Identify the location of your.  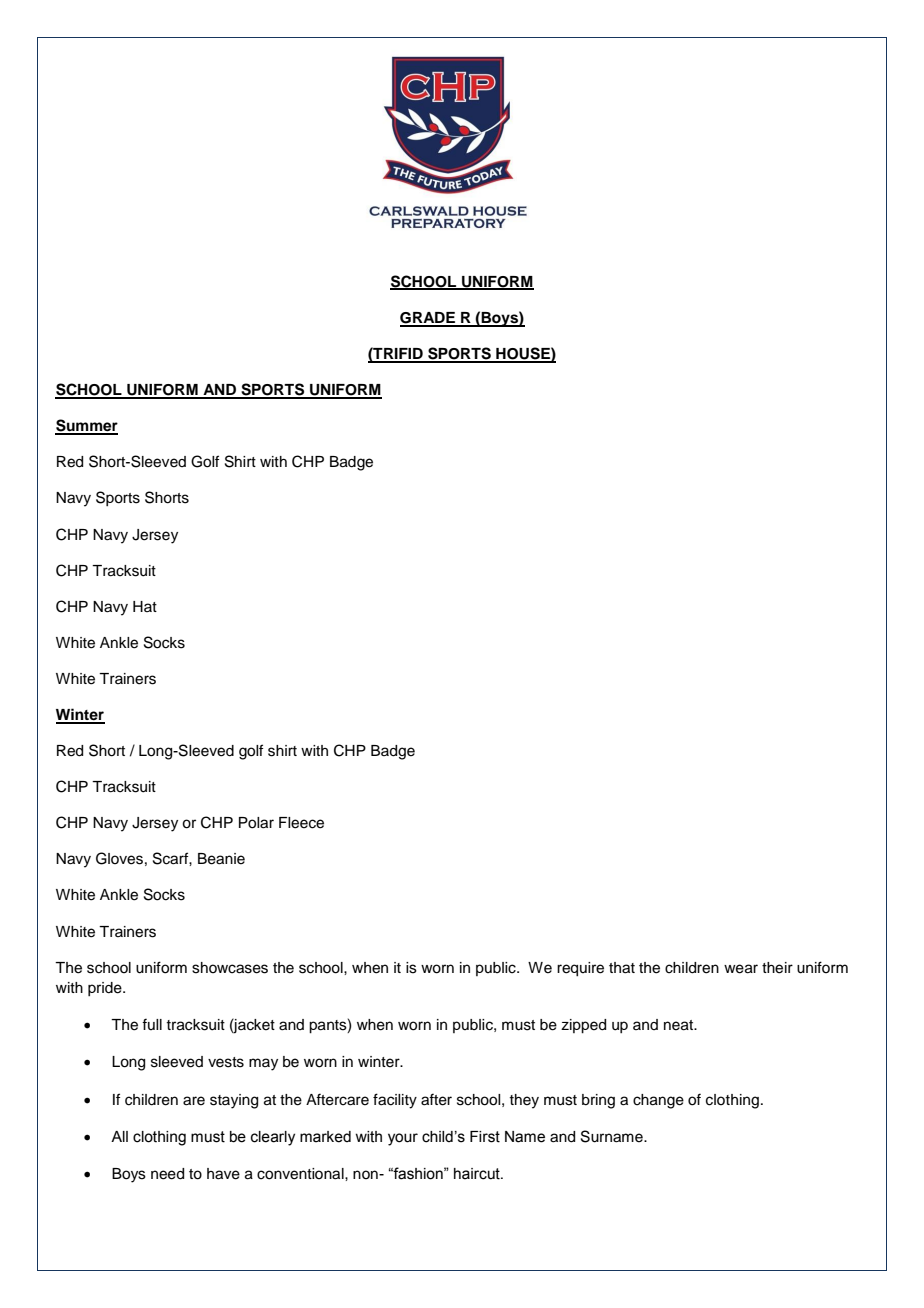
(403, 1139).
